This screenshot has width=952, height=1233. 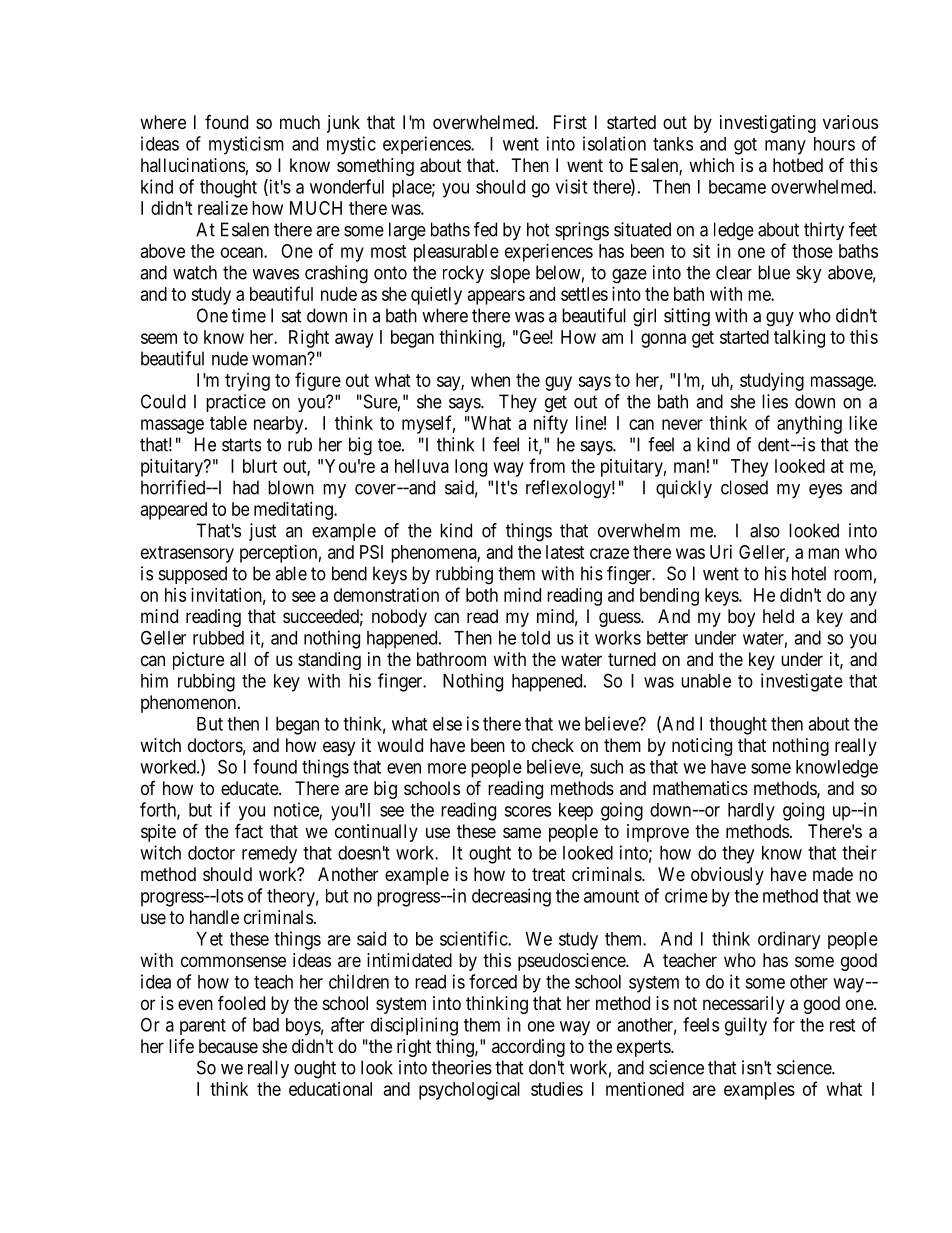 I want to click on lies, so click(x=775, y=401).
